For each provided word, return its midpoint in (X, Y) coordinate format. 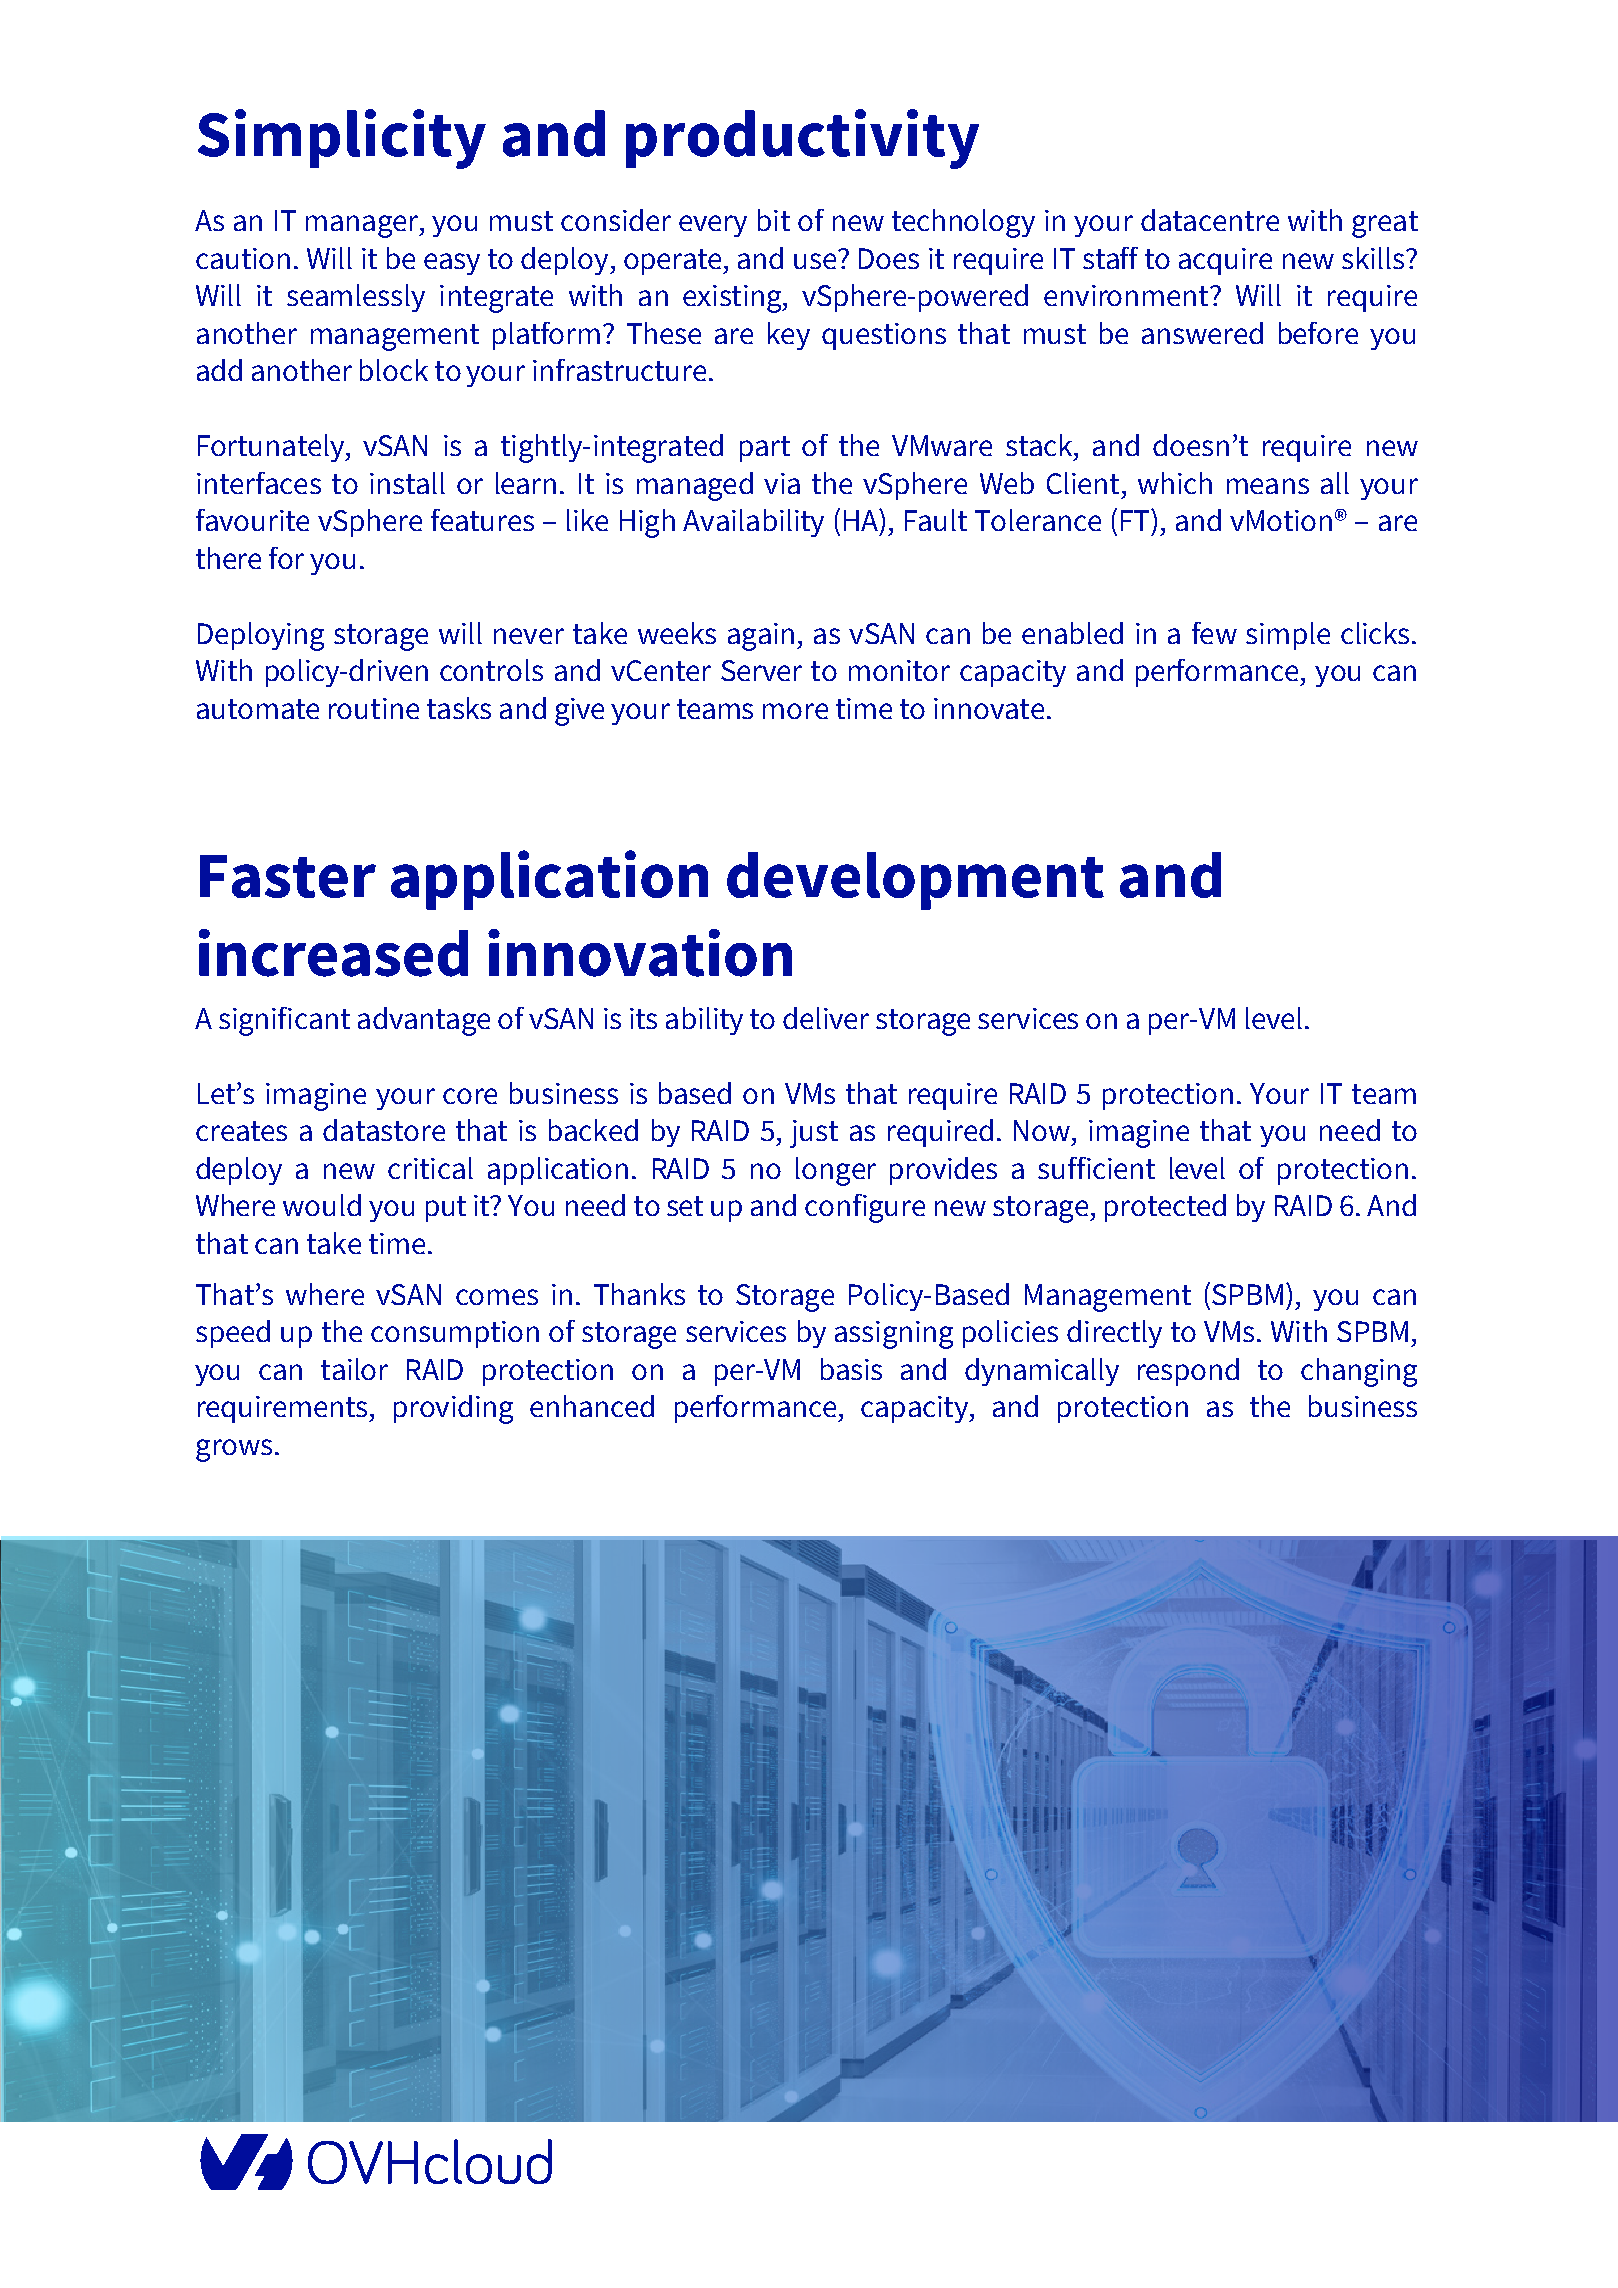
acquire (1225, 261)
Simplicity (342, 139)
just (814, 1134)
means (1268, 486)
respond (1188, 1372)
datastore (384, 1130)
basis (851, 1369)
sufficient (1096, 1168)
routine (374, 708)
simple (1288, 636)
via (782, 483)
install (407, 483)
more (795, 711)
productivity (802, 139)
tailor (354, 1369)
